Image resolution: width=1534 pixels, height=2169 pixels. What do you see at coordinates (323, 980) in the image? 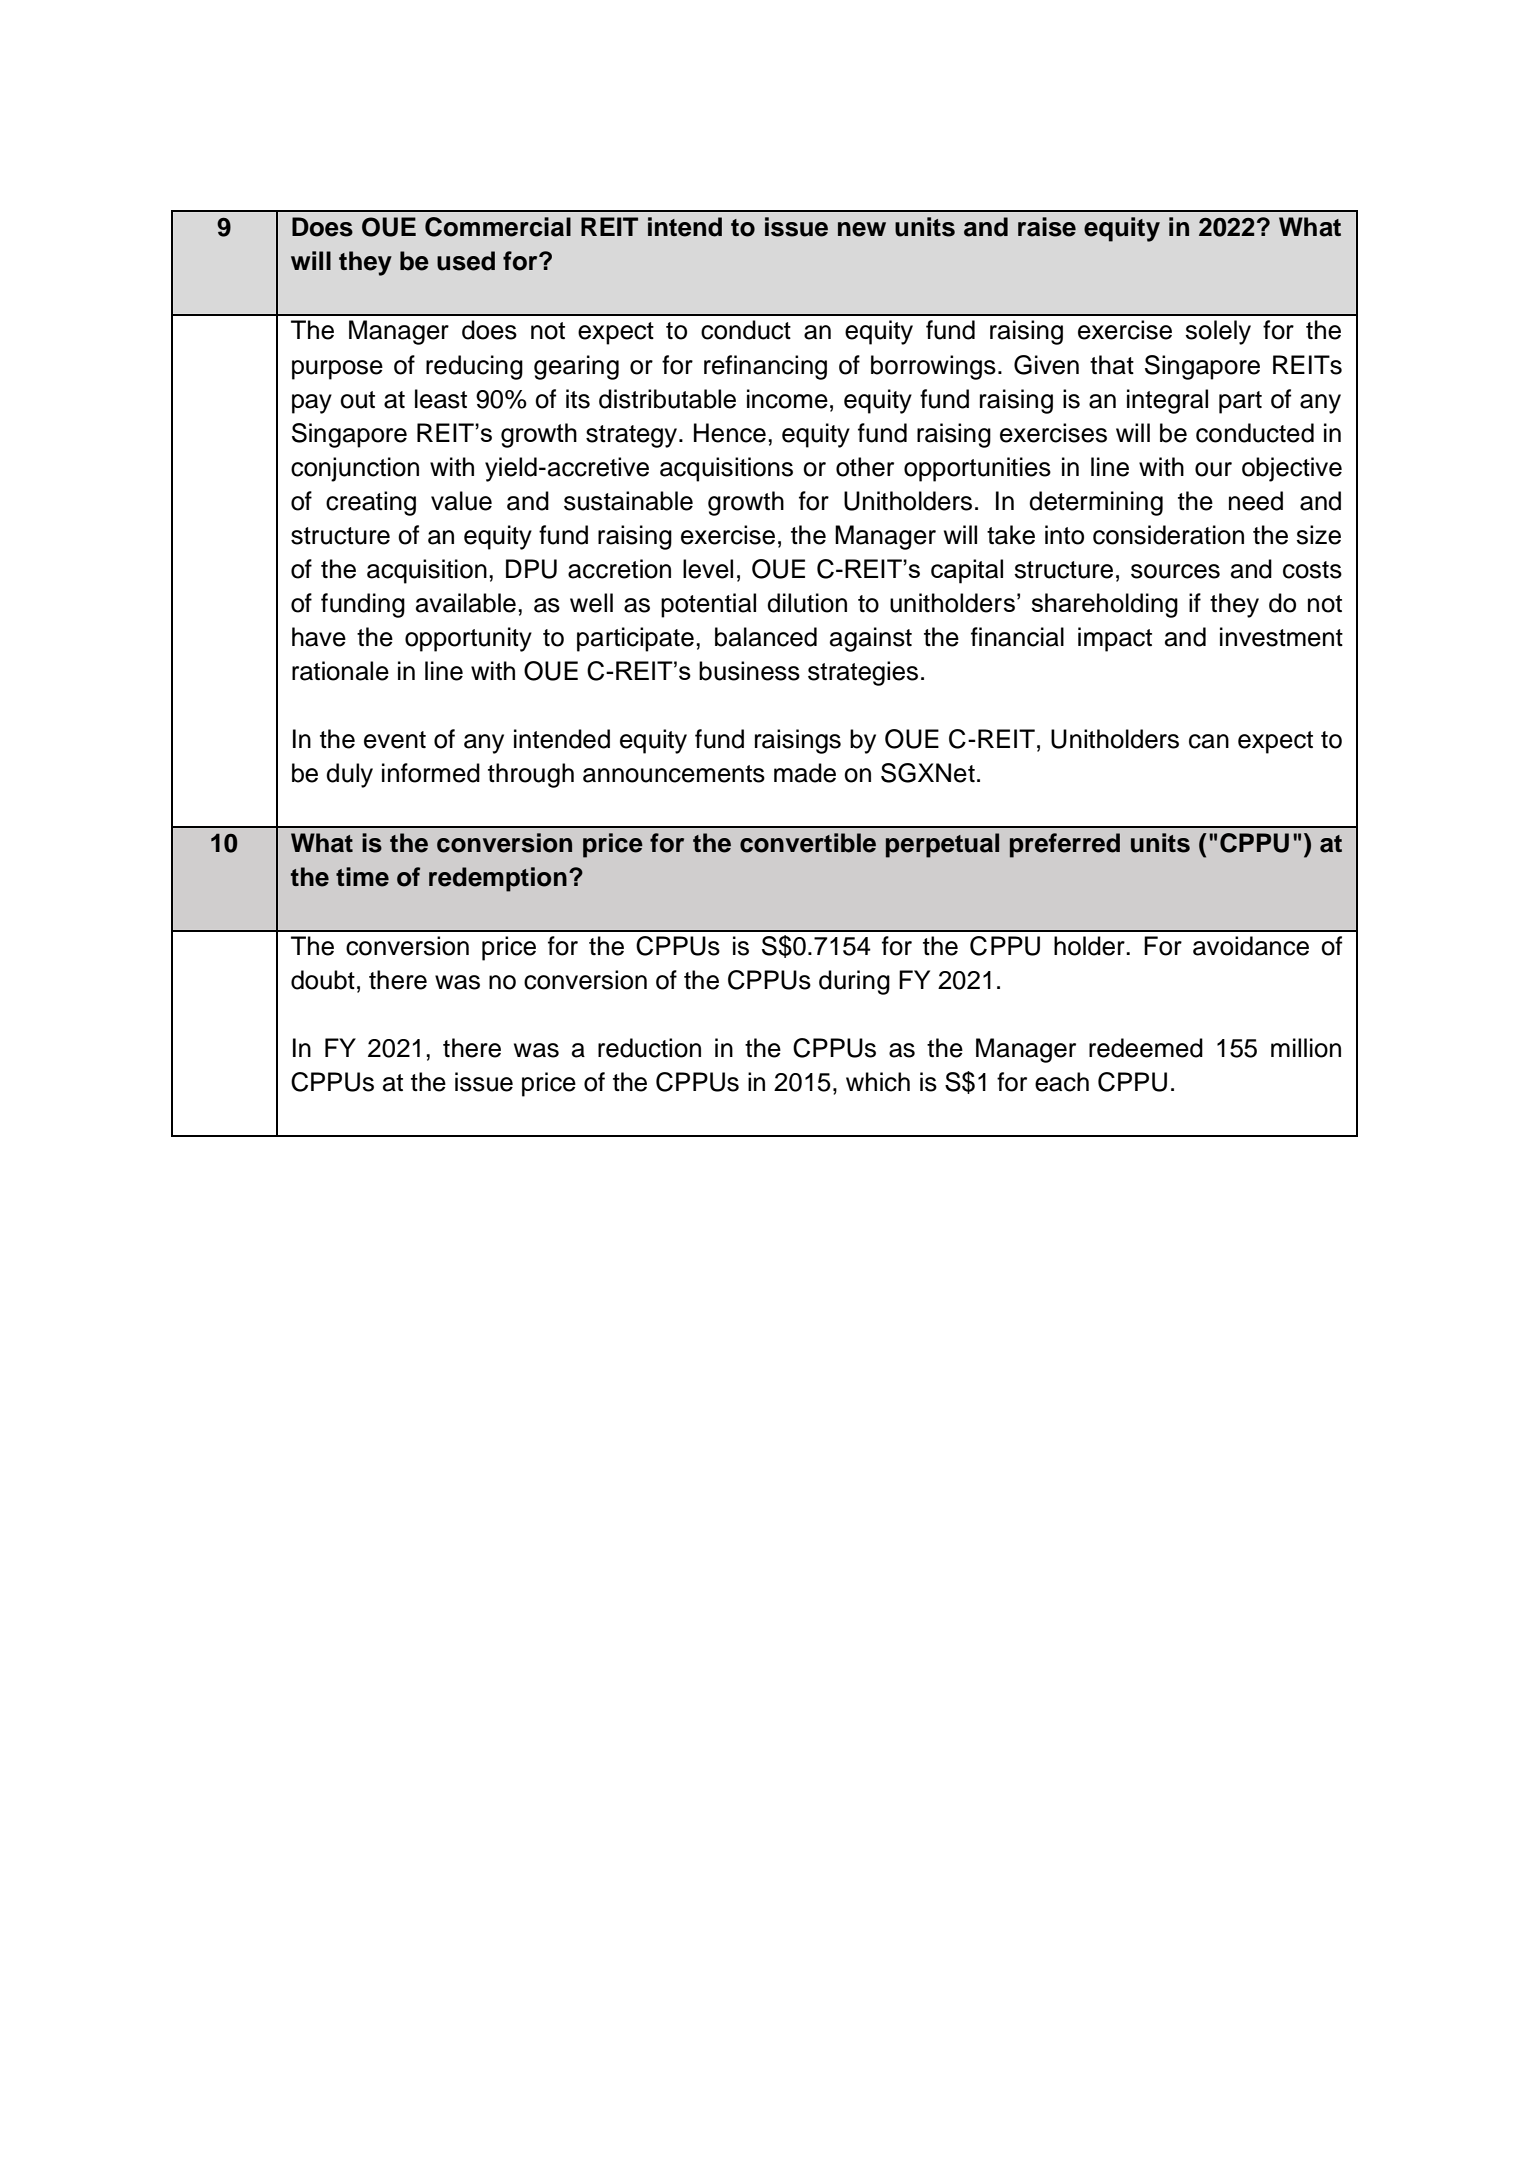
I see `doubt` at bounding box center [323, 980].
